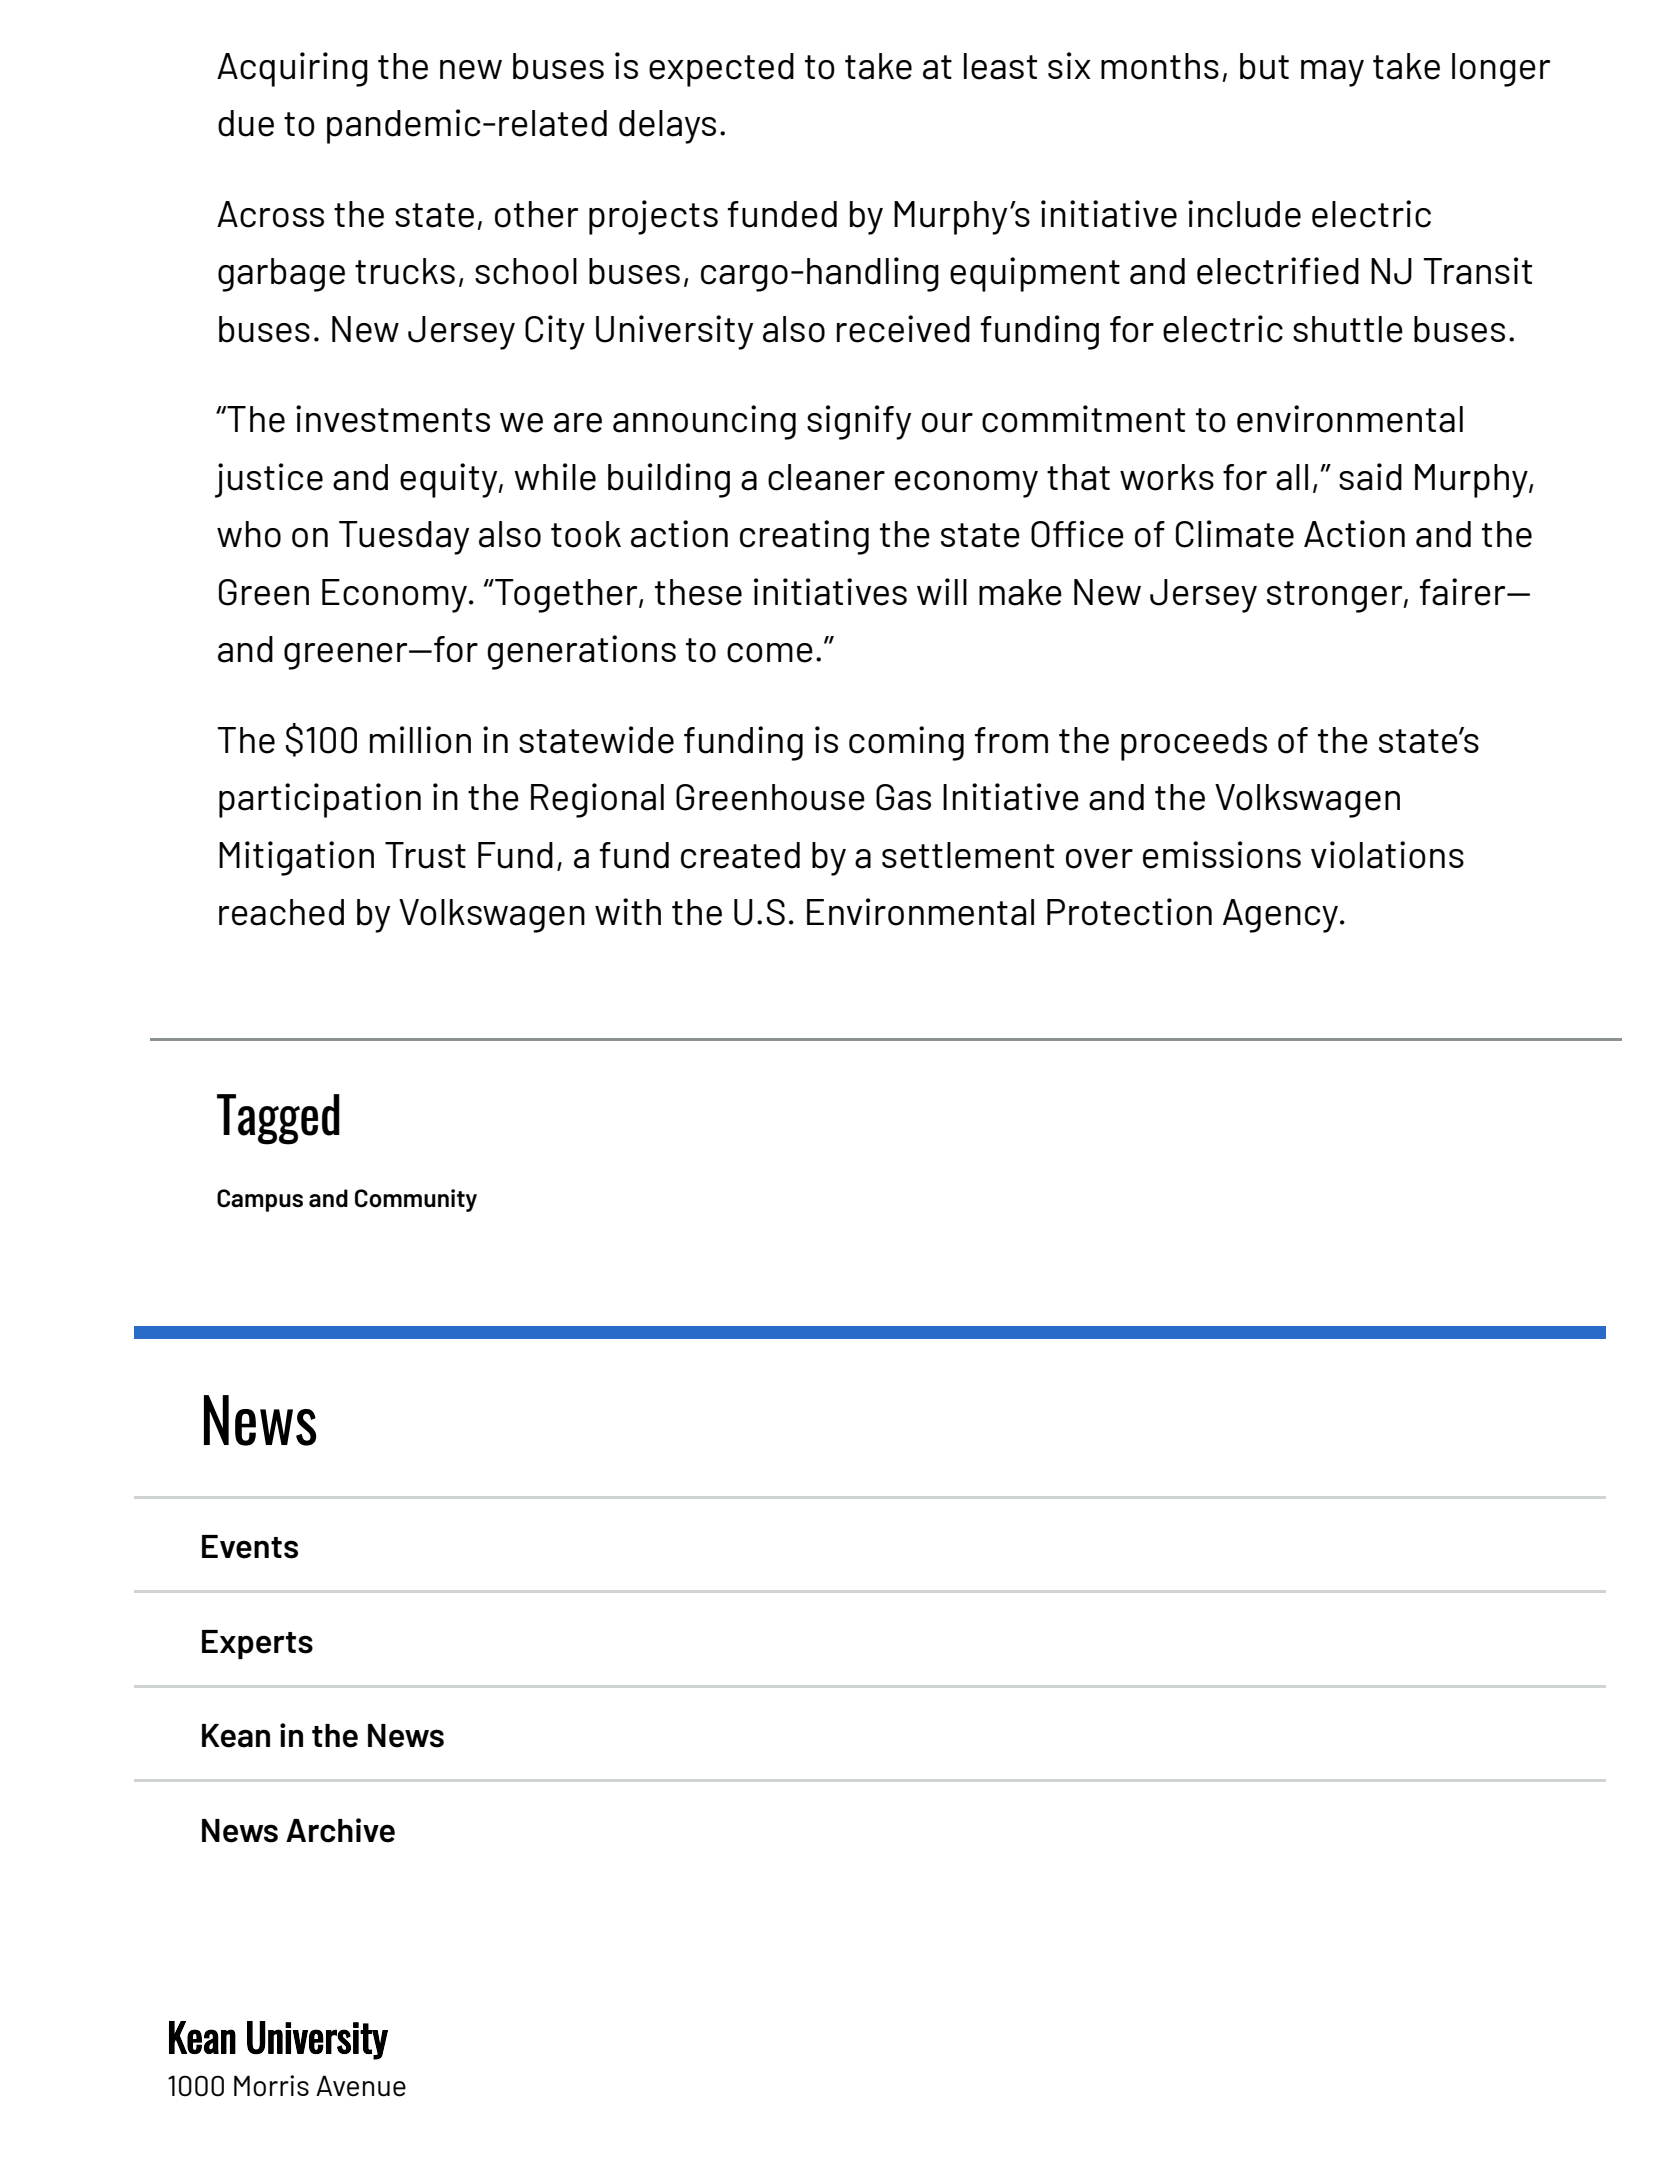 The width and height of the document is (1674, 2167). Describe the element at coordinates (1000, 66) in the document. I see `least` at that location.
